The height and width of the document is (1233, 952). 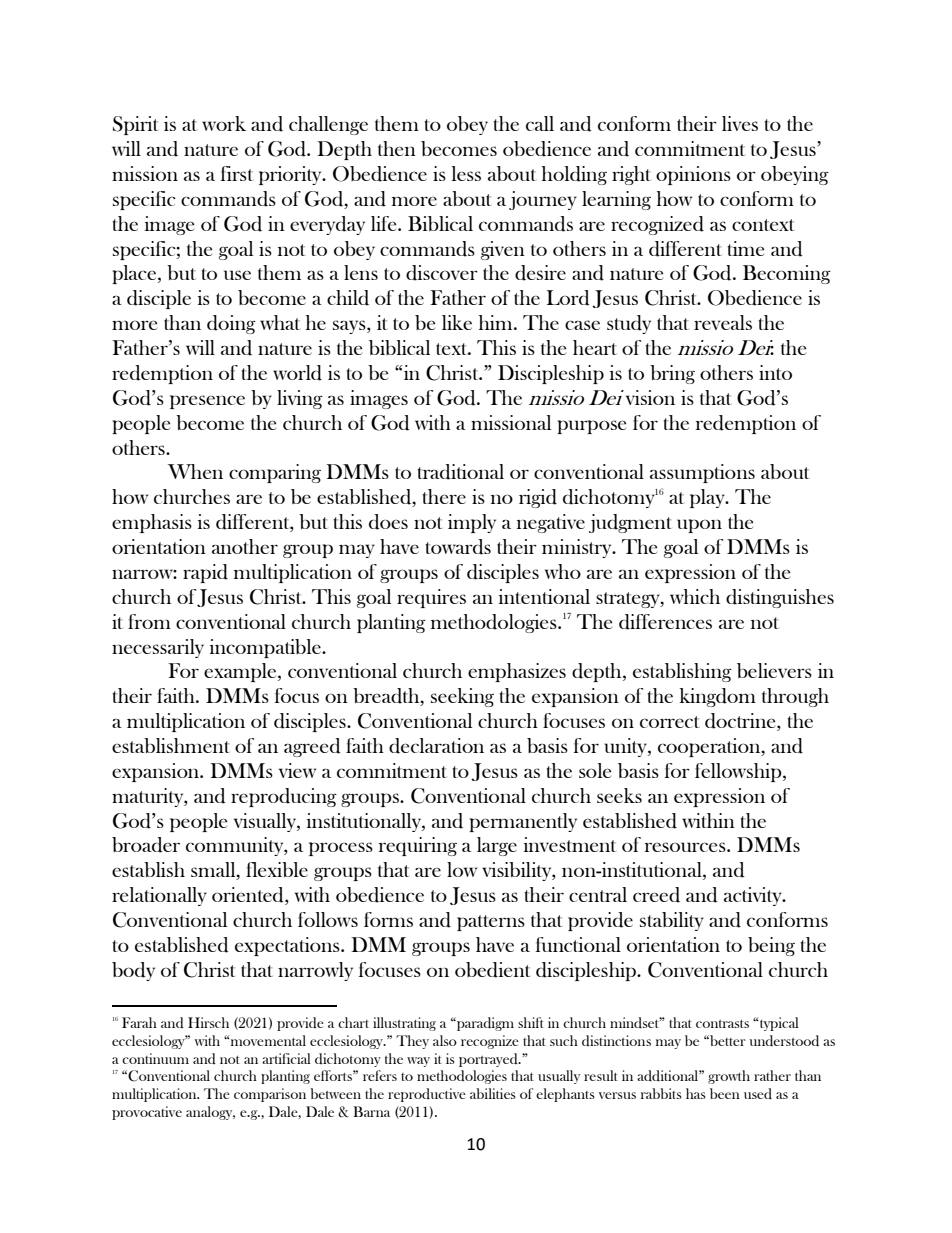 What do you see at coordinates (466, 173) in the document?
I see `less` at bounding box center [466, 173].
